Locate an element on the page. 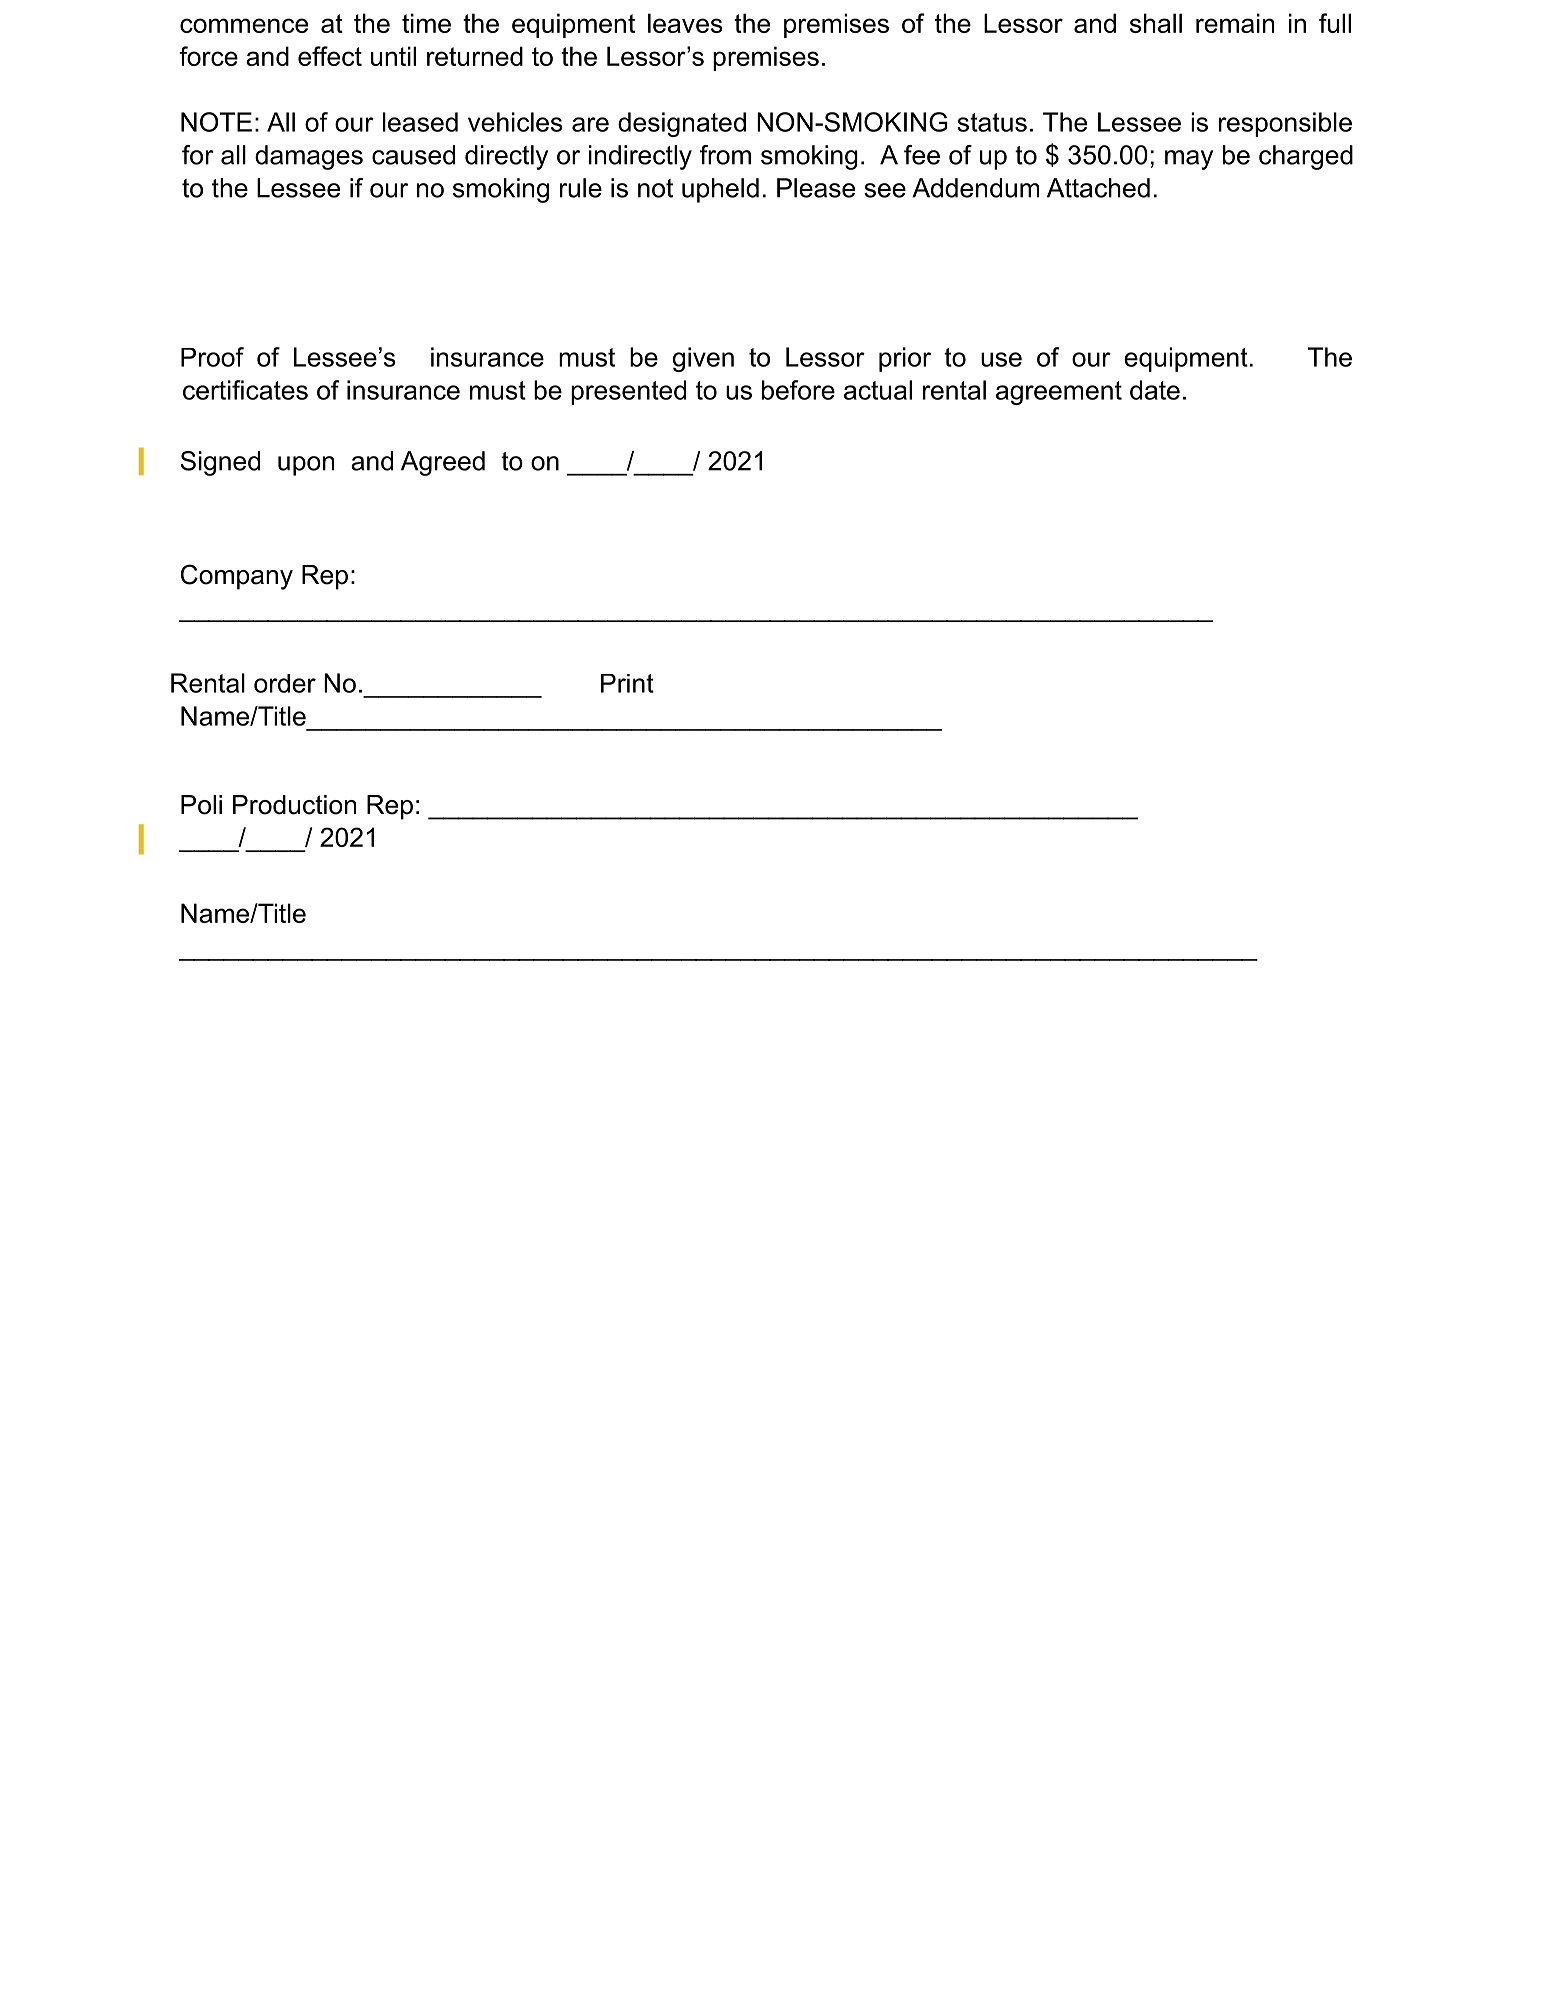 This image has width=1547, height=2002. date is located at coordinates (1155, 390).
